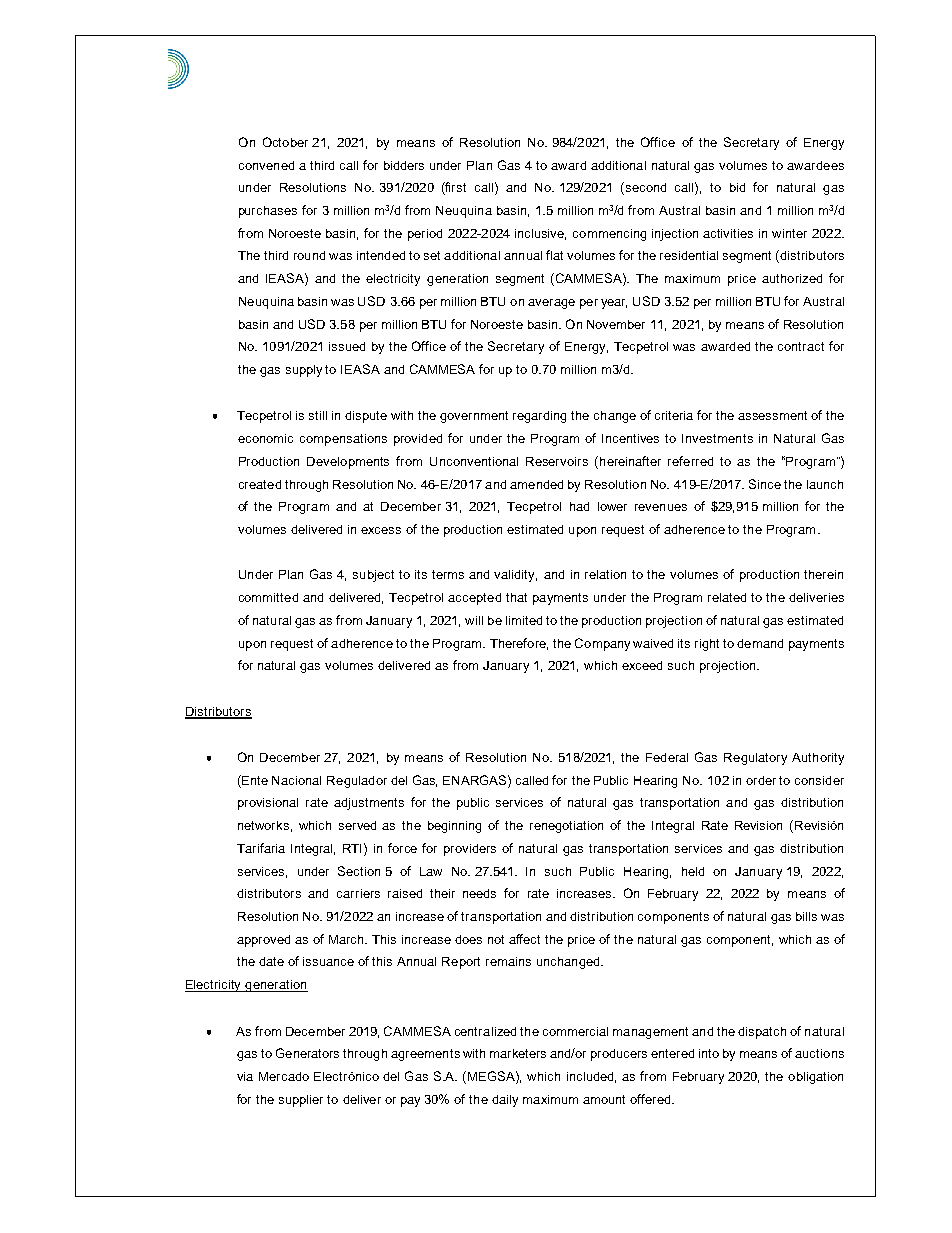 This screenshot has width=952, height=1233. What do you see at coordinates (518, 1053) in the screenshot?
I see `marketers` at bounding box center [518, 1053].
